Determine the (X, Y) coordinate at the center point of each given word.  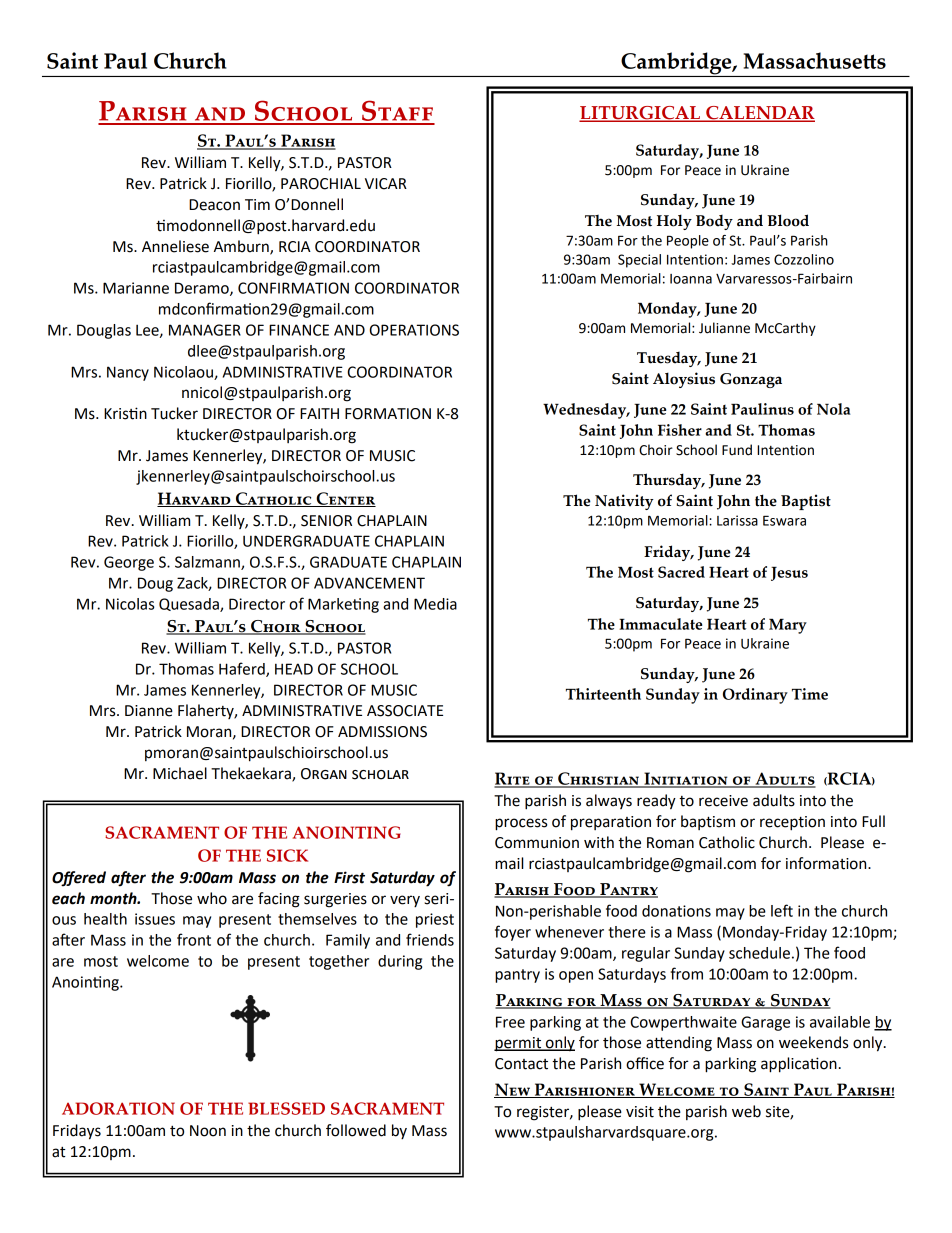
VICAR (386, 184)
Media (435, 604)
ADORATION (118, 1108)
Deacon (214, 205)
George (129, 563)
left (782, 910)
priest (435, 920)
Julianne (724, 328)
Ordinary (755, 696)
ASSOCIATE (405, 711)
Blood (788, 220)
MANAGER (205, 330)
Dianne (149, 711)
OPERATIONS (414, 330)
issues (155, 919)
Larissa (737, 520)
